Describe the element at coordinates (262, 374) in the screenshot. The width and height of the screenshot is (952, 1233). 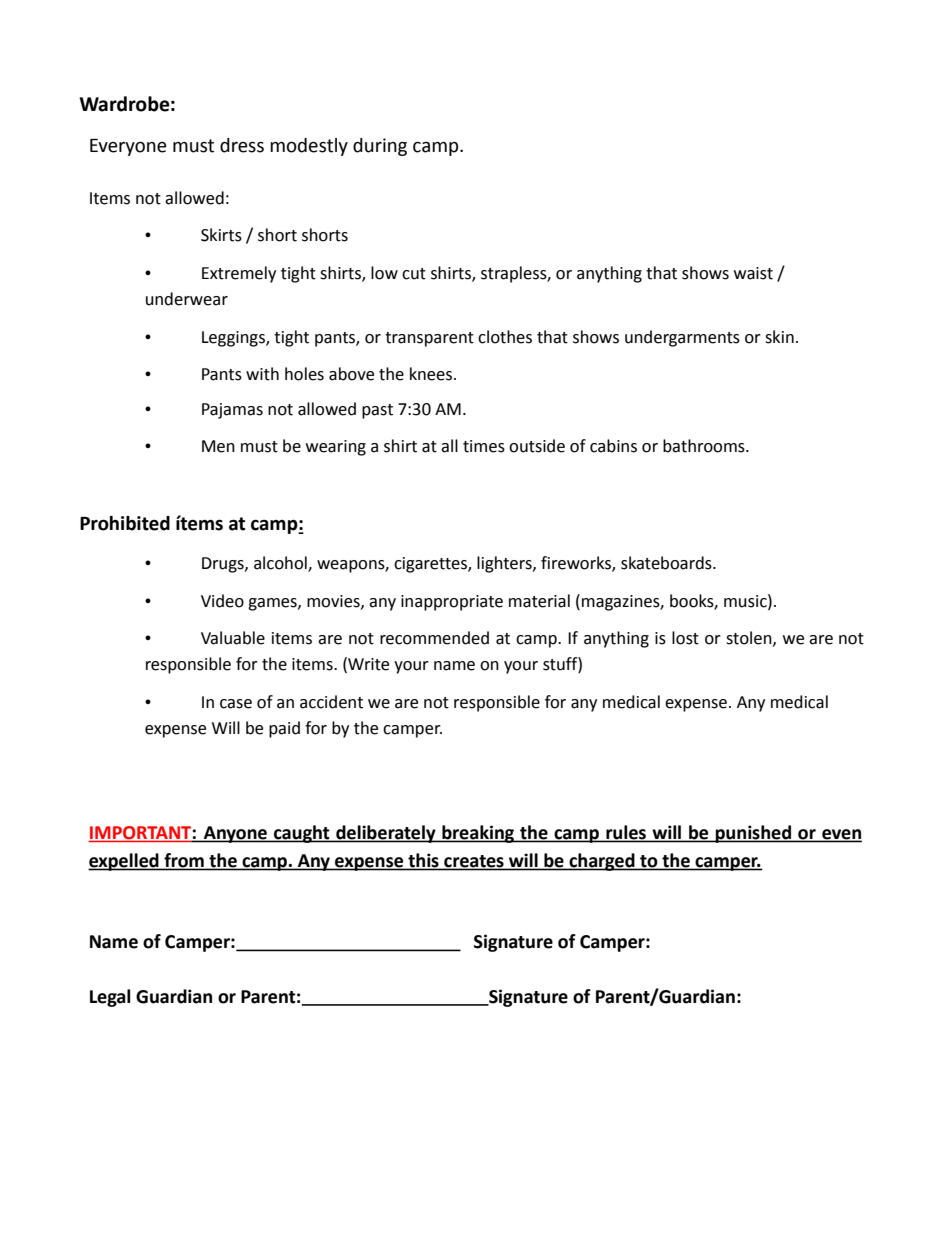
I see `with` at that location.
